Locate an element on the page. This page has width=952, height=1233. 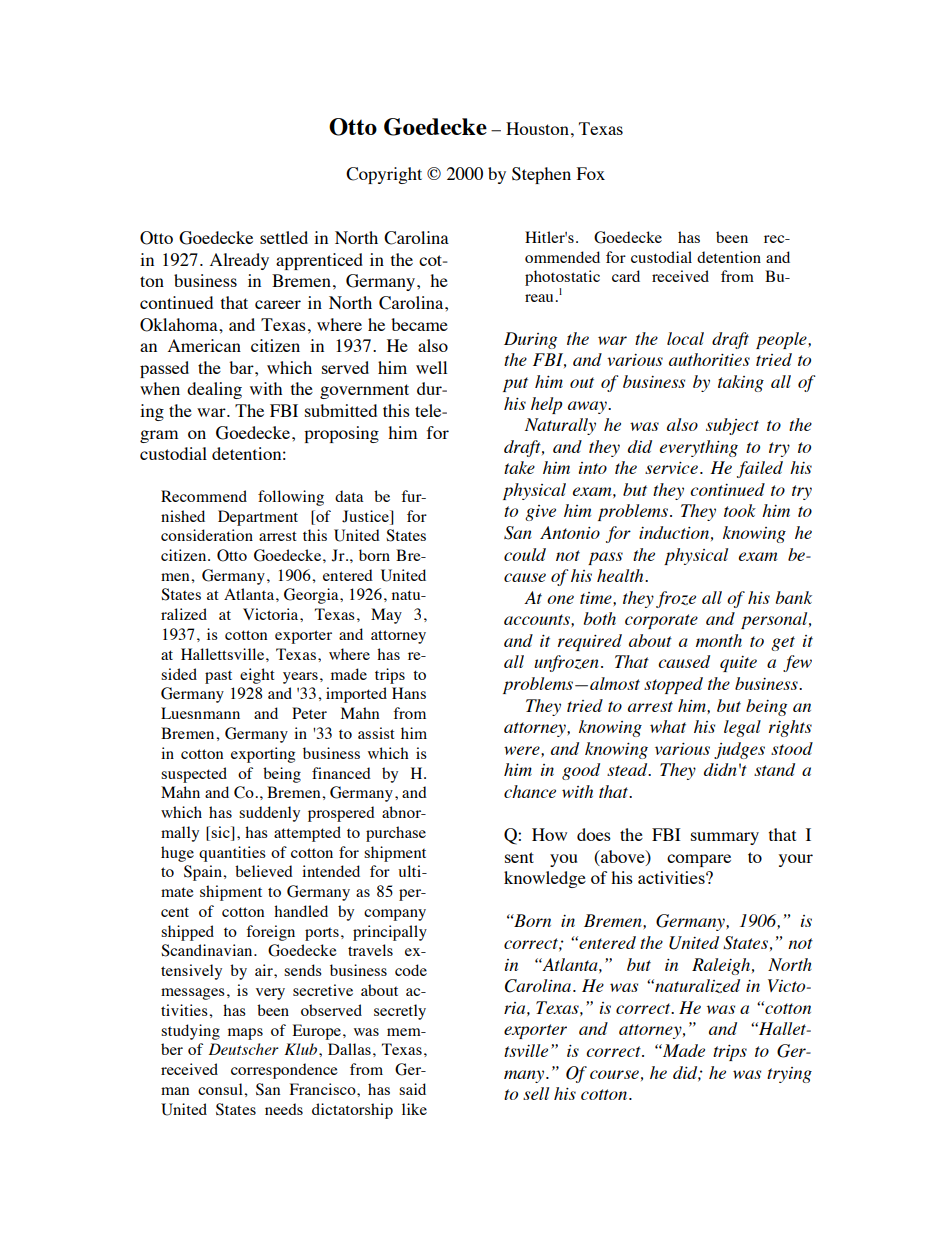
could is located at coordinates (525, 554).
